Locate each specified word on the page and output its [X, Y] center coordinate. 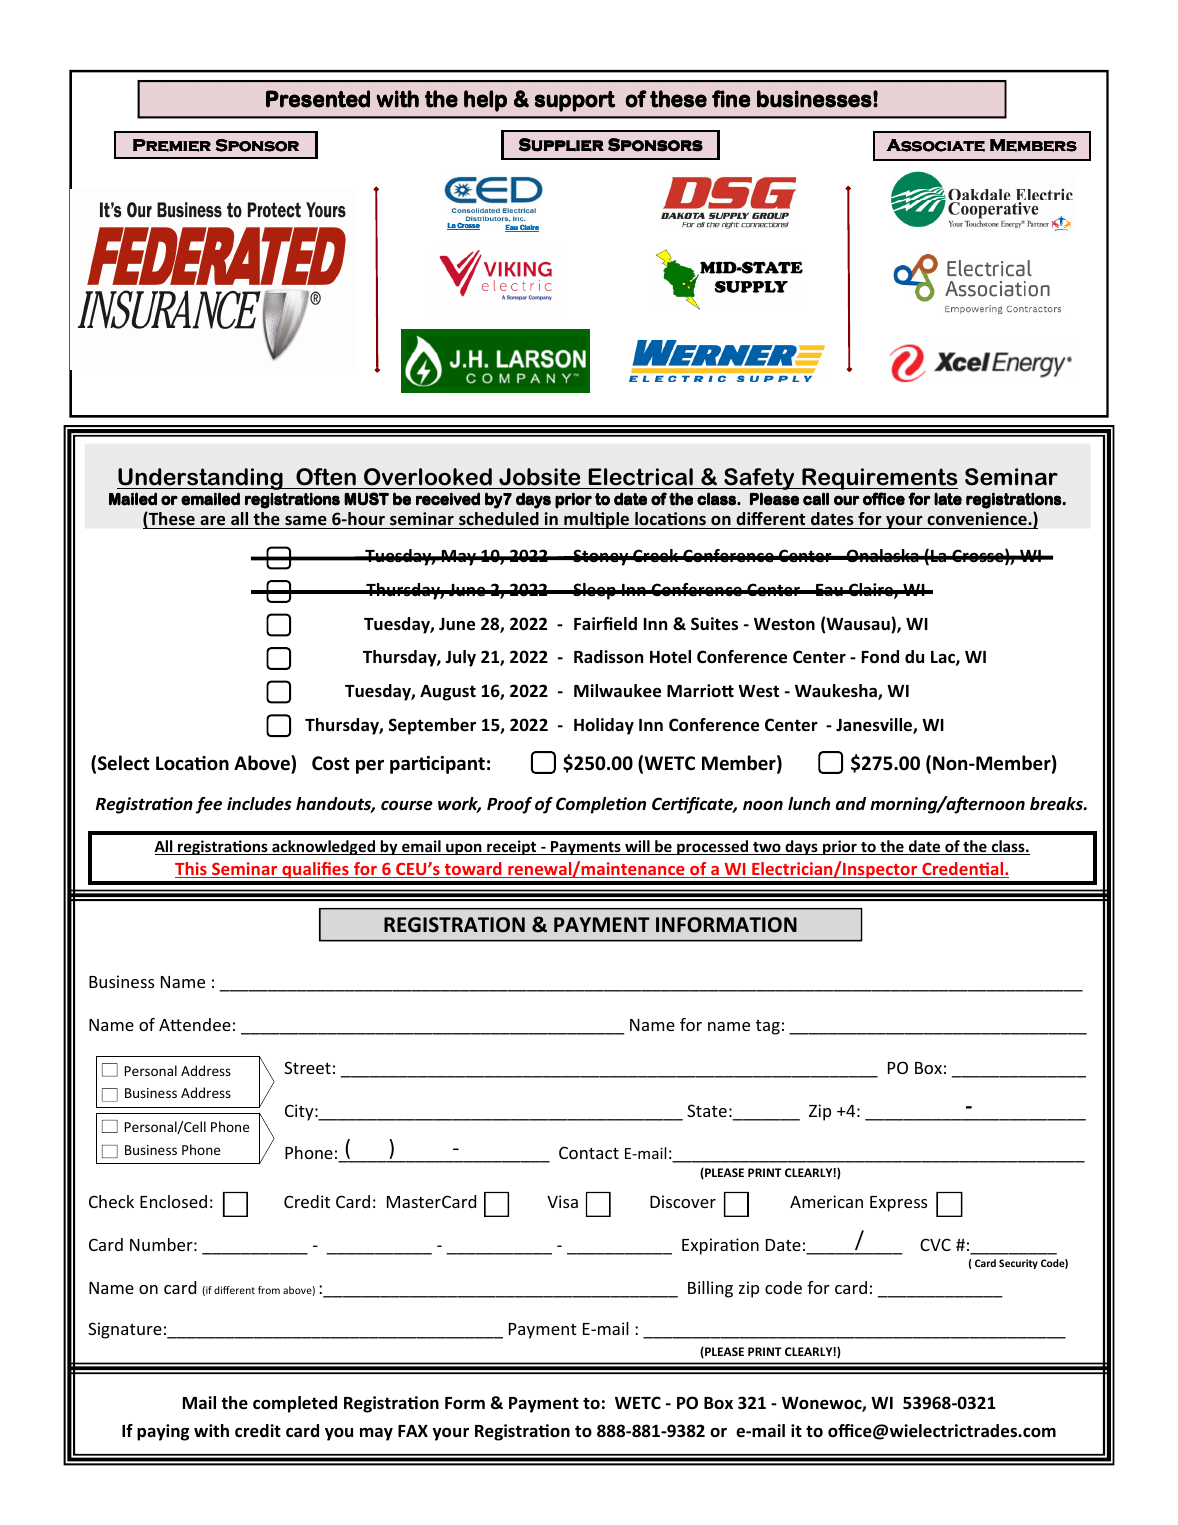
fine [731, 99]
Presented [318, 99]
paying [163, 1432]
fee [209, 805]
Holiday [604, 726]
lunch [809, 803]
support [575, 101]
